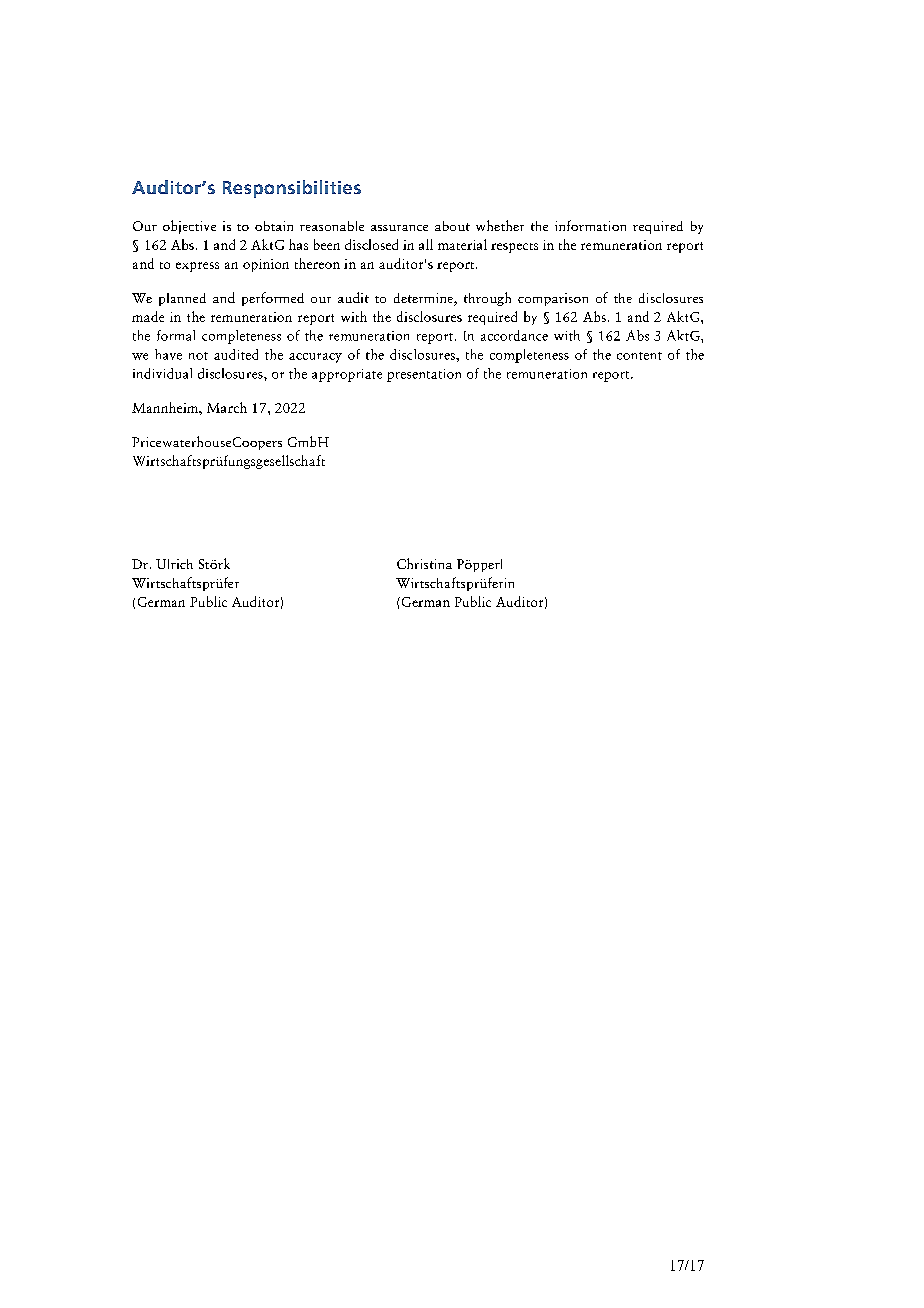 This document has height=1308, width=924. What do you see at coordinates (553, 299) in the document?
I see `comparison` at bounding box center [553, 299].
